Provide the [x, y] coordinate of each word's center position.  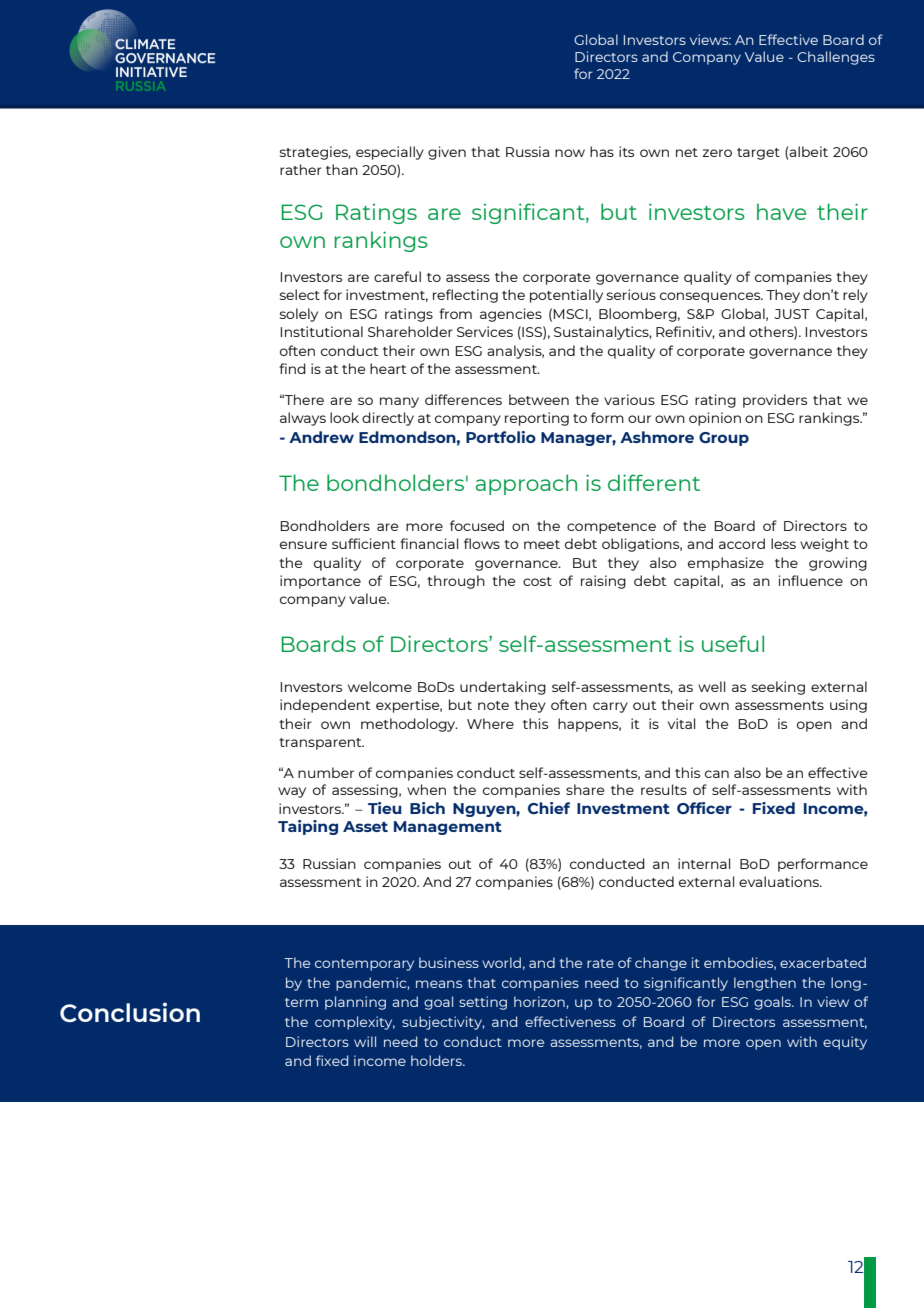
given [447, 153]
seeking [778, 688]
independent [325, 706]
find [292, 368]
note [493, 705]
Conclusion [130, 1012]
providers [775, 401]
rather [301, 169]
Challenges [836, 58]
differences [463, 399]
